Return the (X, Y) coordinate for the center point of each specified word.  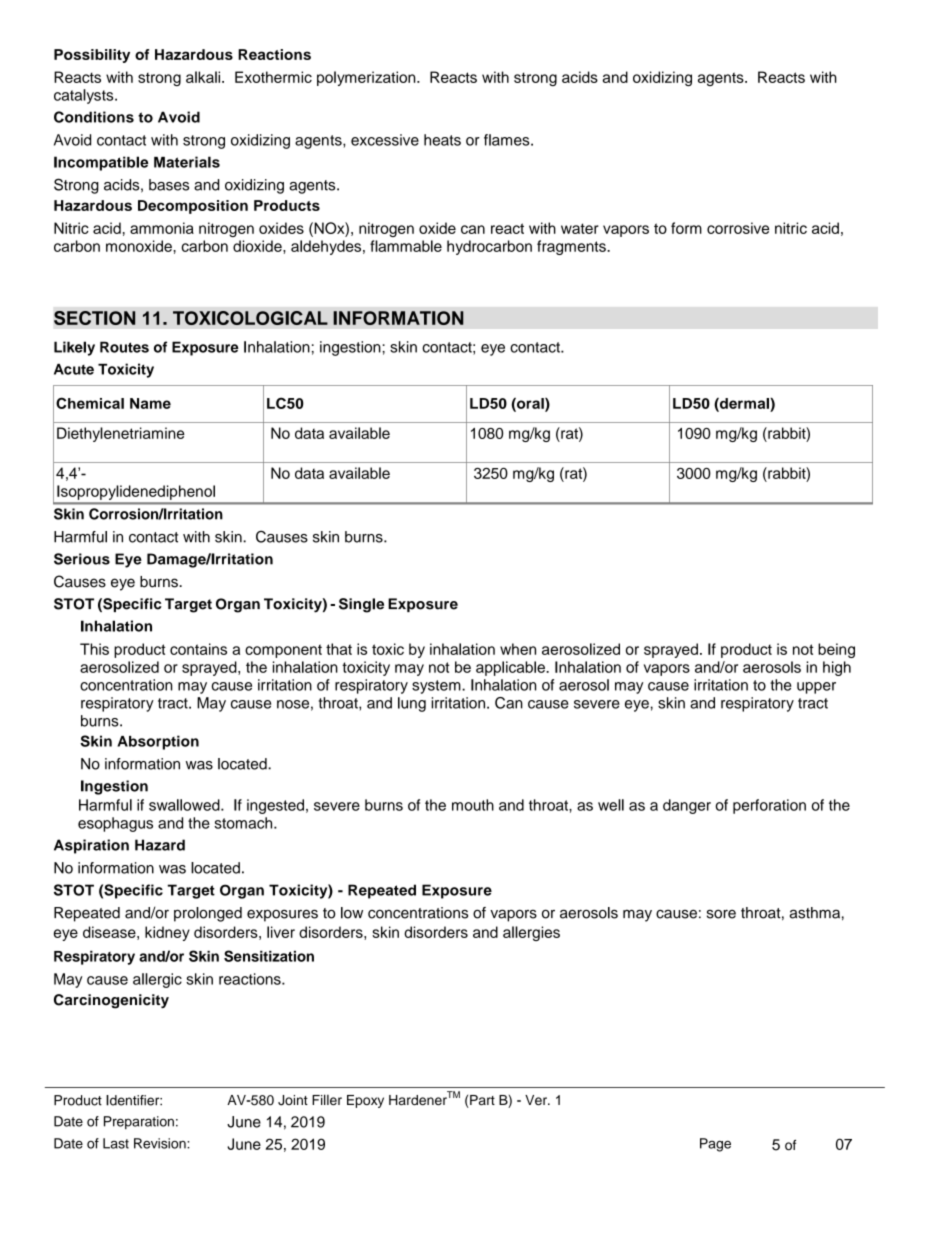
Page (715, 1145)
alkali (204, 77)
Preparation (139, 1122)
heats (442, 140)
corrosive (738, 228)
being (836, 650)
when (518, 649)
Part (481, 1101)
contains (198, 649)
